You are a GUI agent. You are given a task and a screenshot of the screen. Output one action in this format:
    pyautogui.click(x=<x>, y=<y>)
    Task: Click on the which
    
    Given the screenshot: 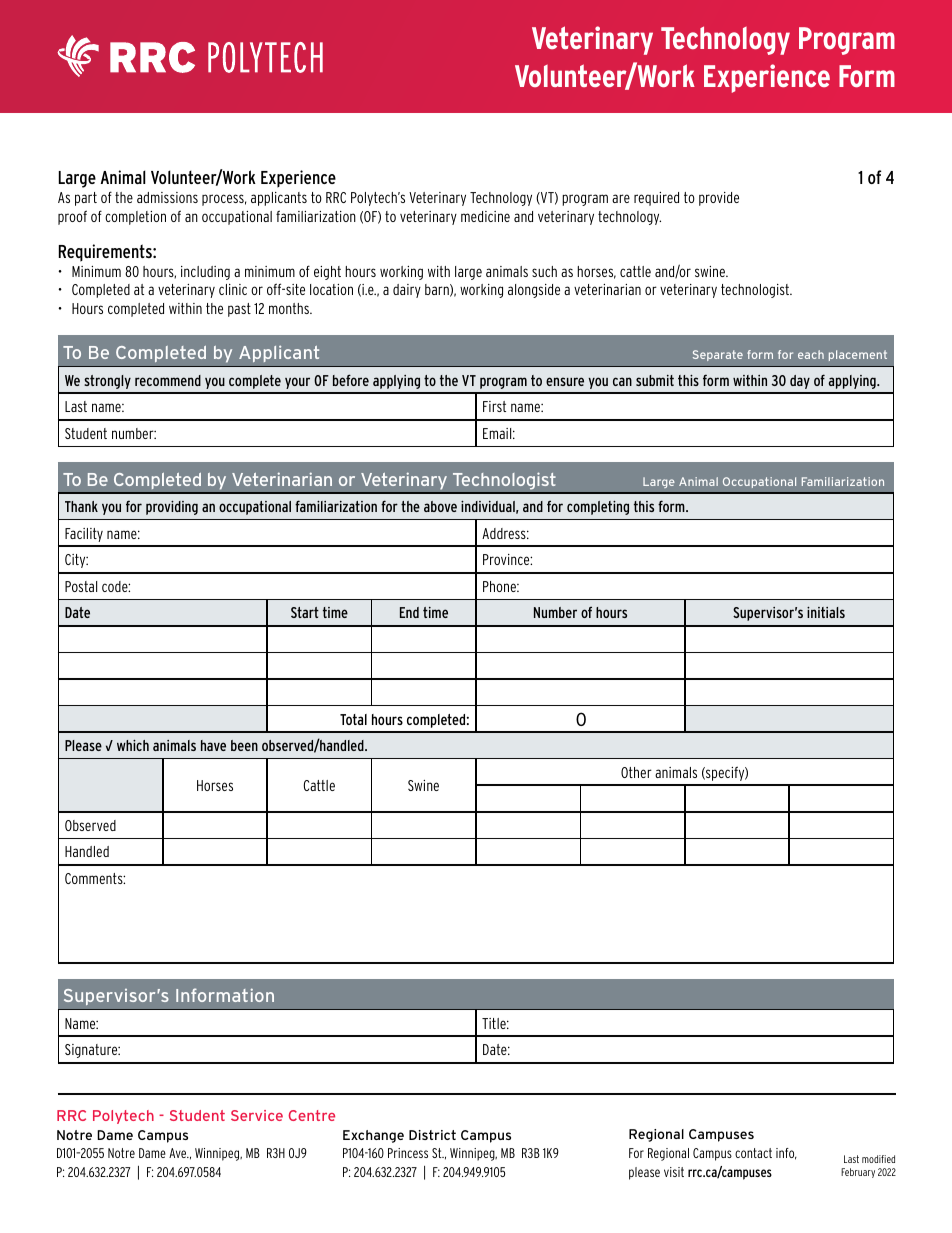 What is the action you would take?
    pyautogui.click(x=133, y=745)
